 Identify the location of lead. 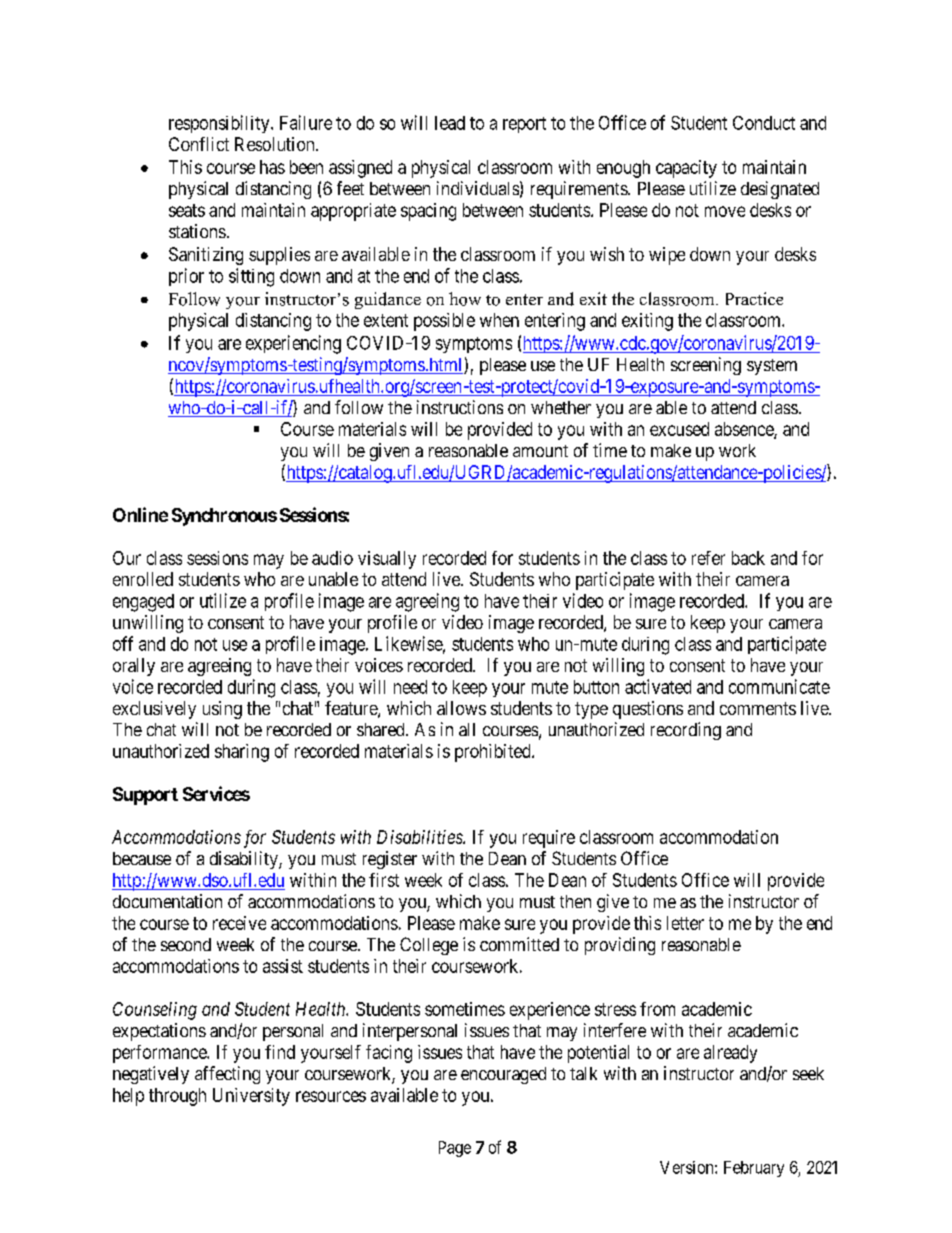
(450, 123).
